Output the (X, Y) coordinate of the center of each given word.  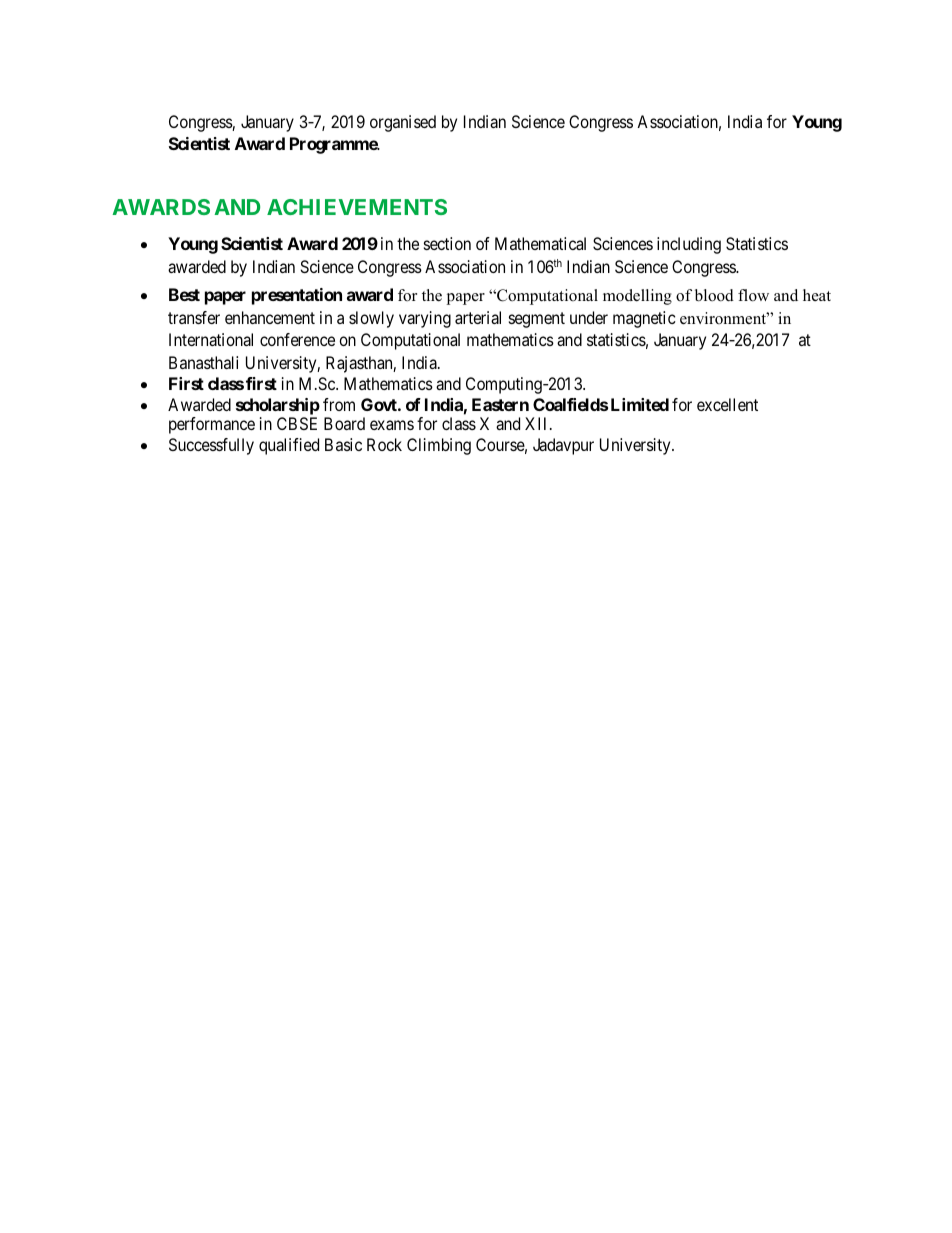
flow (753, 295)
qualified (289, 446)
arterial (478, 317)
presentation (297, 296)
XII (538, 423)
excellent (727, 404)
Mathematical (540, 243)
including (689, 245)
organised (403, 123)
